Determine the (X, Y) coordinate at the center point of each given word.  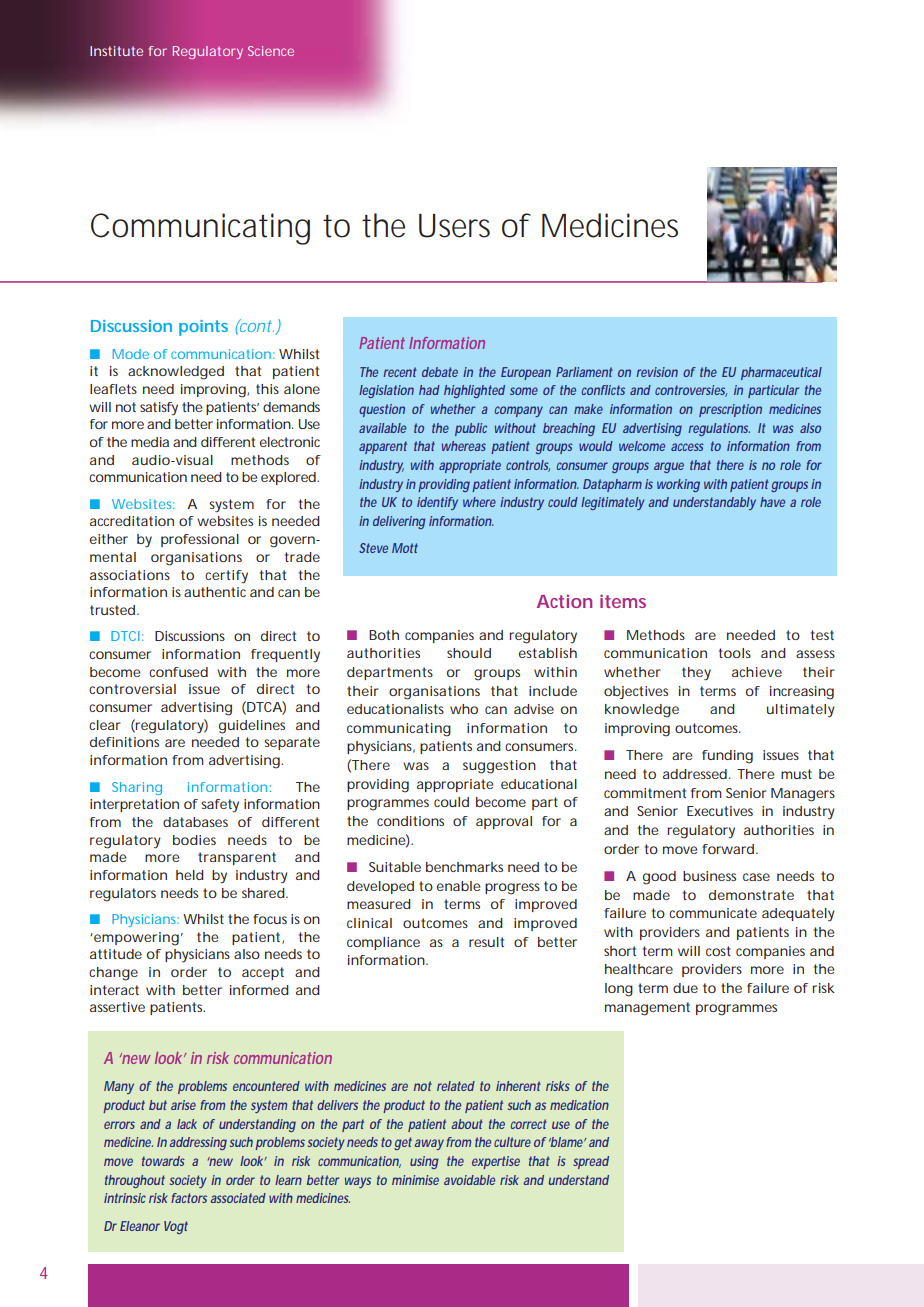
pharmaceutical (781, 373)
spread (591, 1162)
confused (178, 672)
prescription (730, 410)
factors (189, 1198)
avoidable (469, 1180)
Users (454, 226)
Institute (116, 51)
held (190, 875)
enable (459, 886)
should (469, 653)
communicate (713, 913)
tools (735, 653)
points (203, 328)
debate (440, 372)
